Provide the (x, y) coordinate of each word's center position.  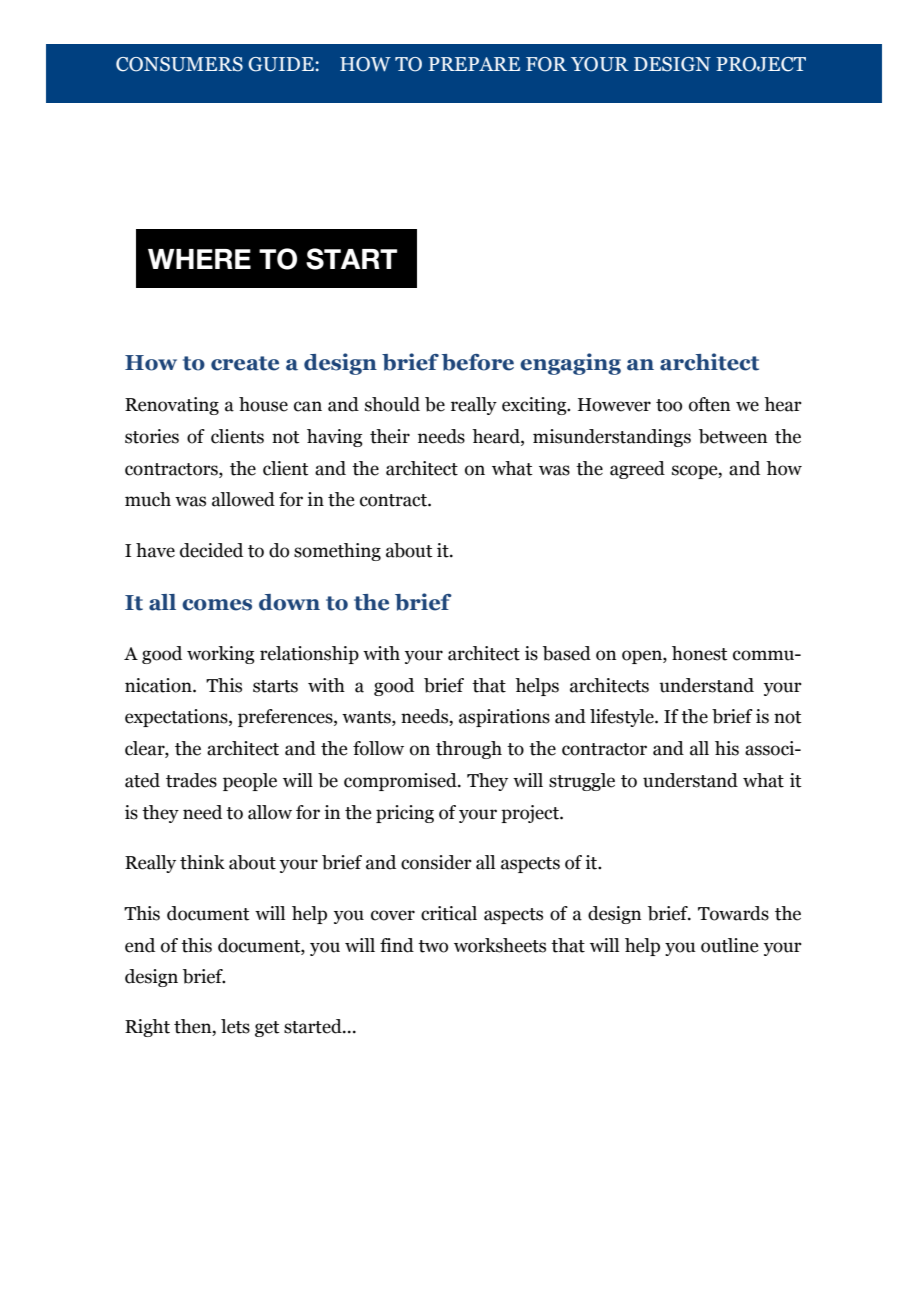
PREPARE (474, 64)
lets (235, 1026)
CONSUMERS (179, 64)
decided (211, 550)
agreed (637, 470)
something (337, 552)
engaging (570, 364)
